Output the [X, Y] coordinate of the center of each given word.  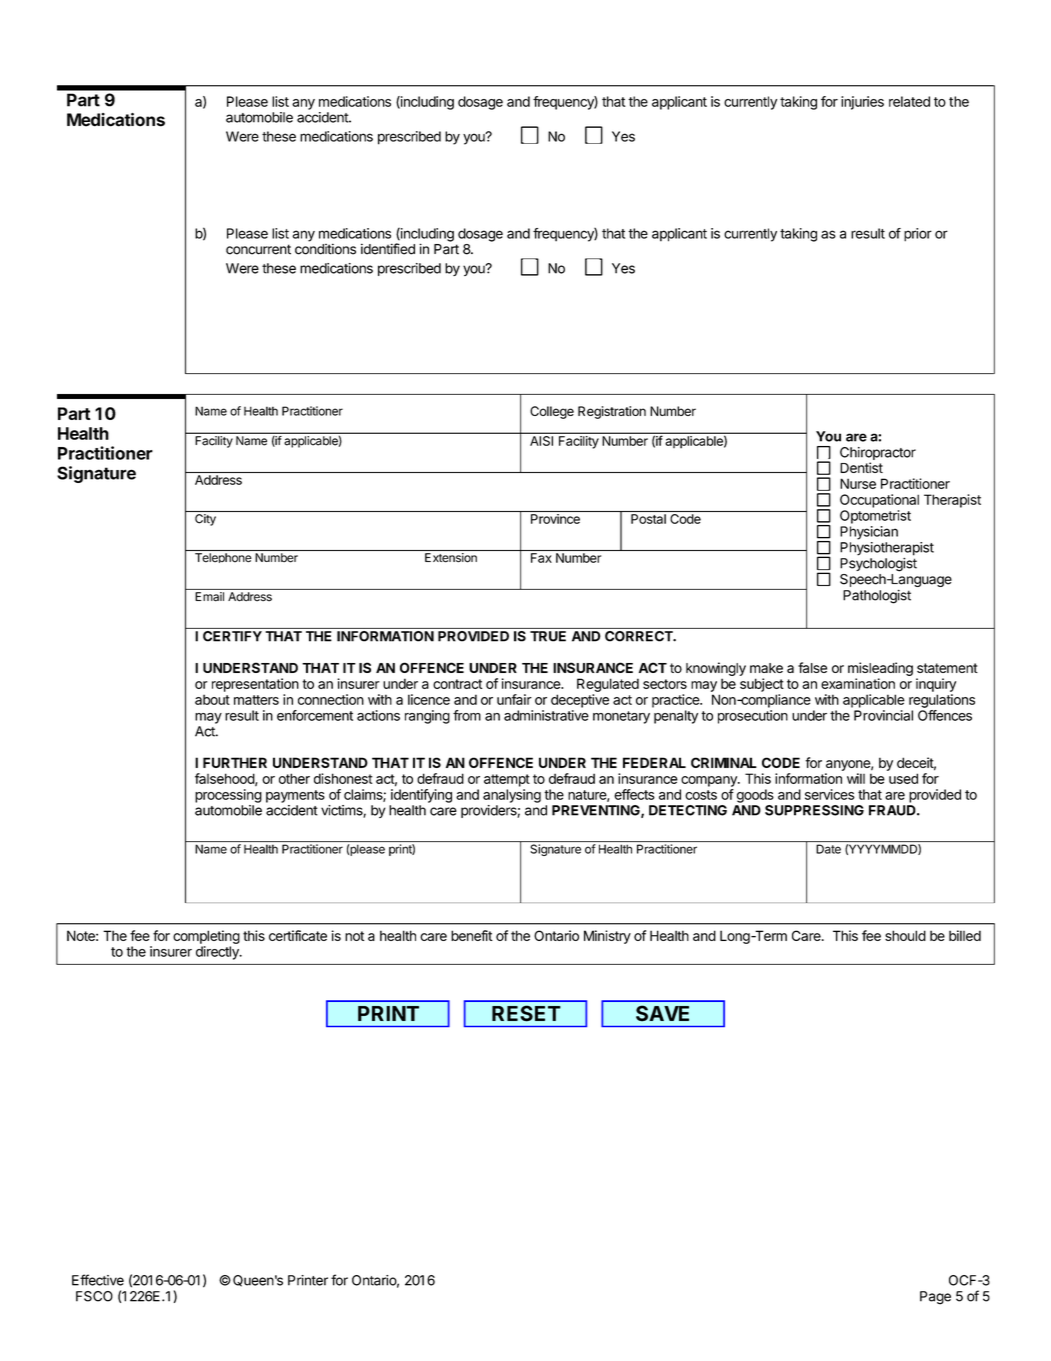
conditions [325, 249]
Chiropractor [878, 455]
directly [218, 953]
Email [209, 596]
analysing [512, 796]
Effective [98, 1280]
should [905, 935]
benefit [472, 935]
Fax [541, 558]
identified [388, 249]
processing [228, 796]
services [830, 794]
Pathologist [877, 597]
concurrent [258, 249]
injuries [862, 103]
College [552, 412]
